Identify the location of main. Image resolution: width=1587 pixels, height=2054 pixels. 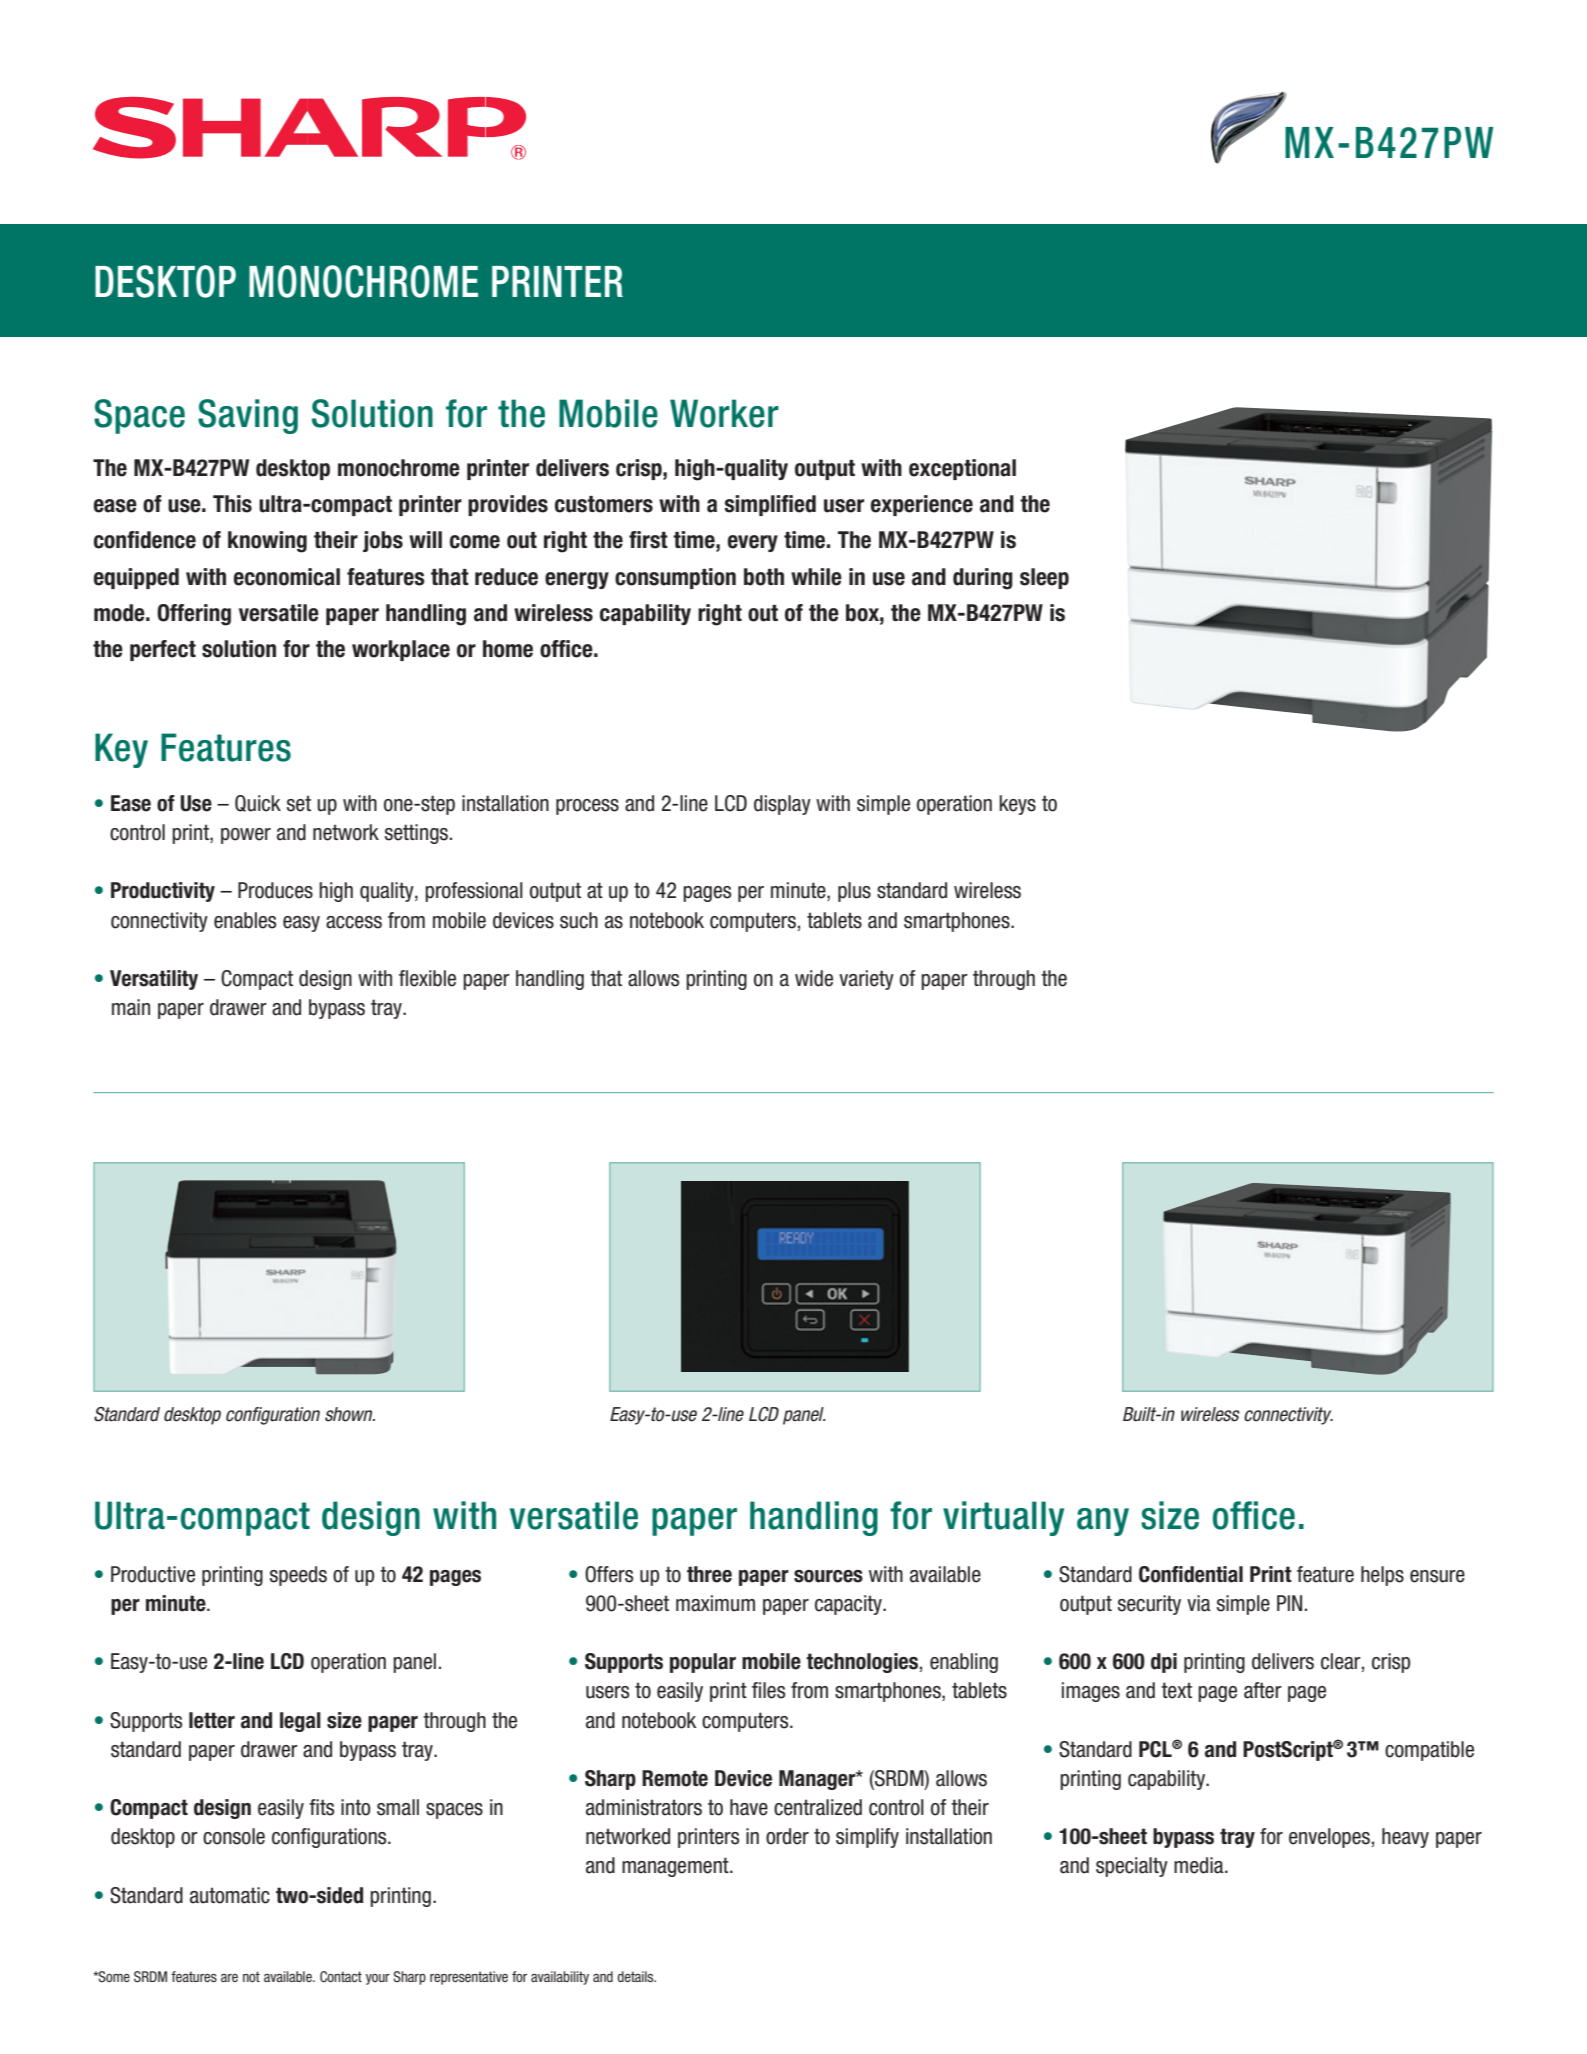
(131, 1007).
